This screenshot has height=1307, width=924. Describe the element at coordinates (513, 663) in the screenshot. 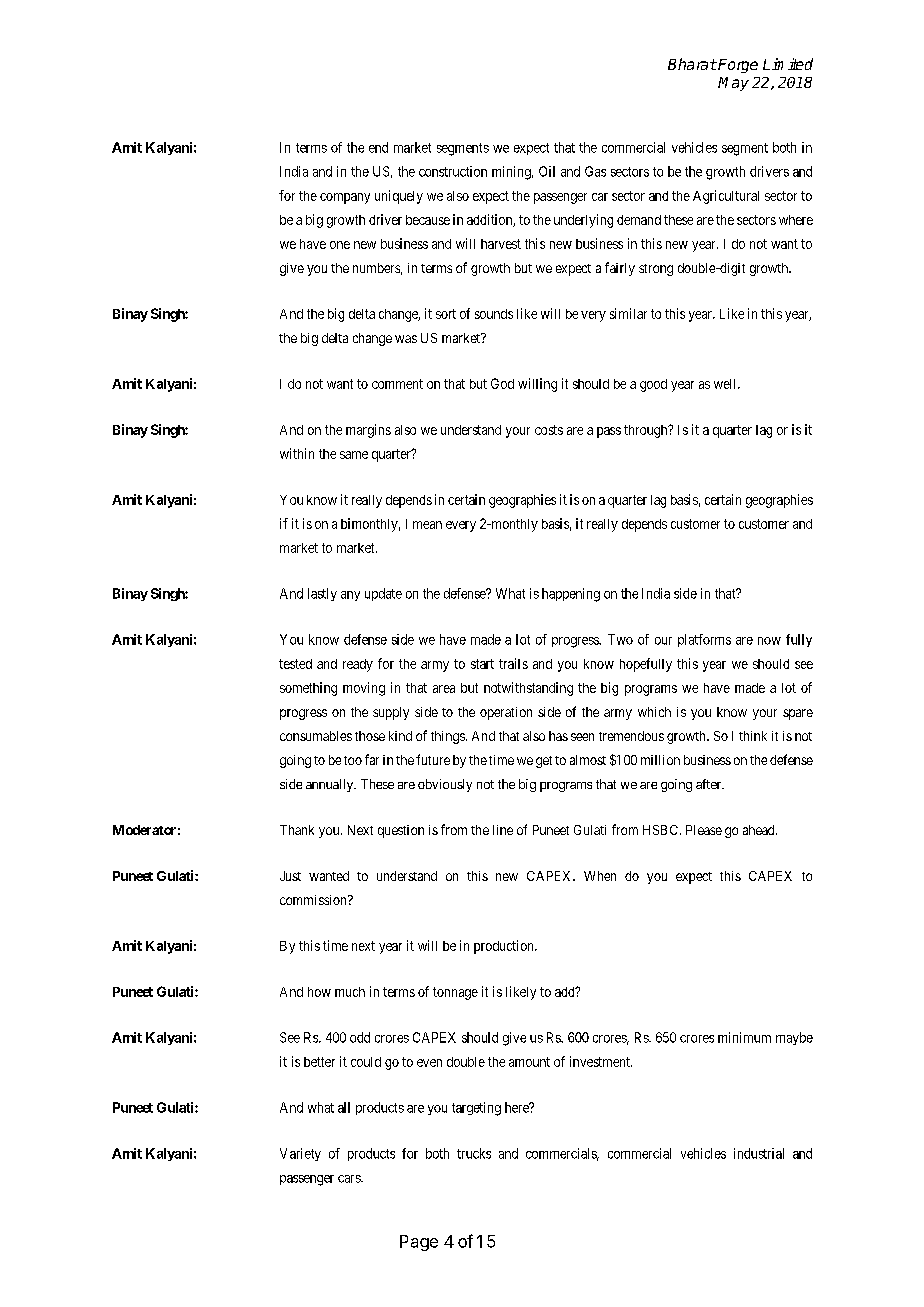

I see `trails` at that location.
